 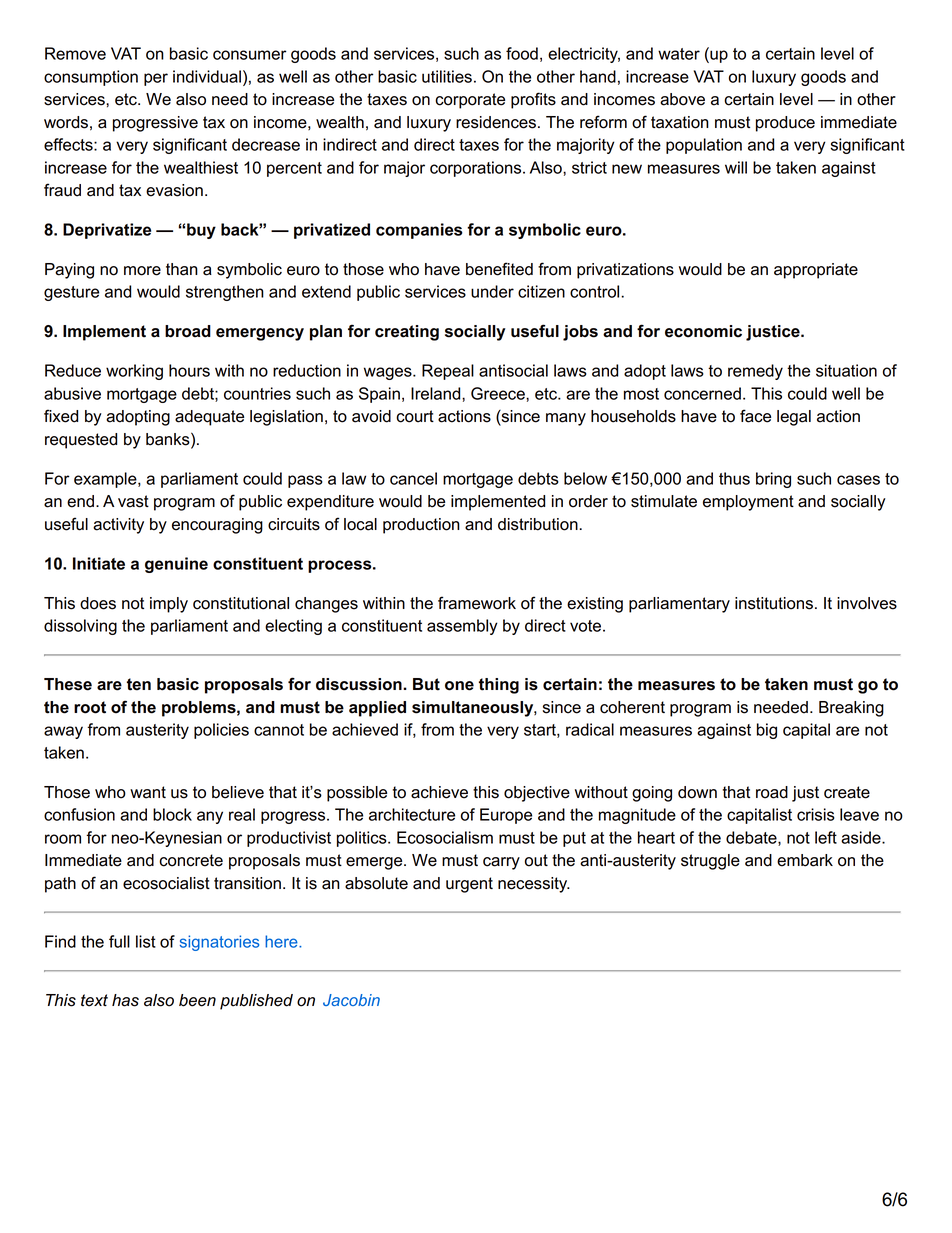 I want to click on individual, so click(x=207, y=76).
